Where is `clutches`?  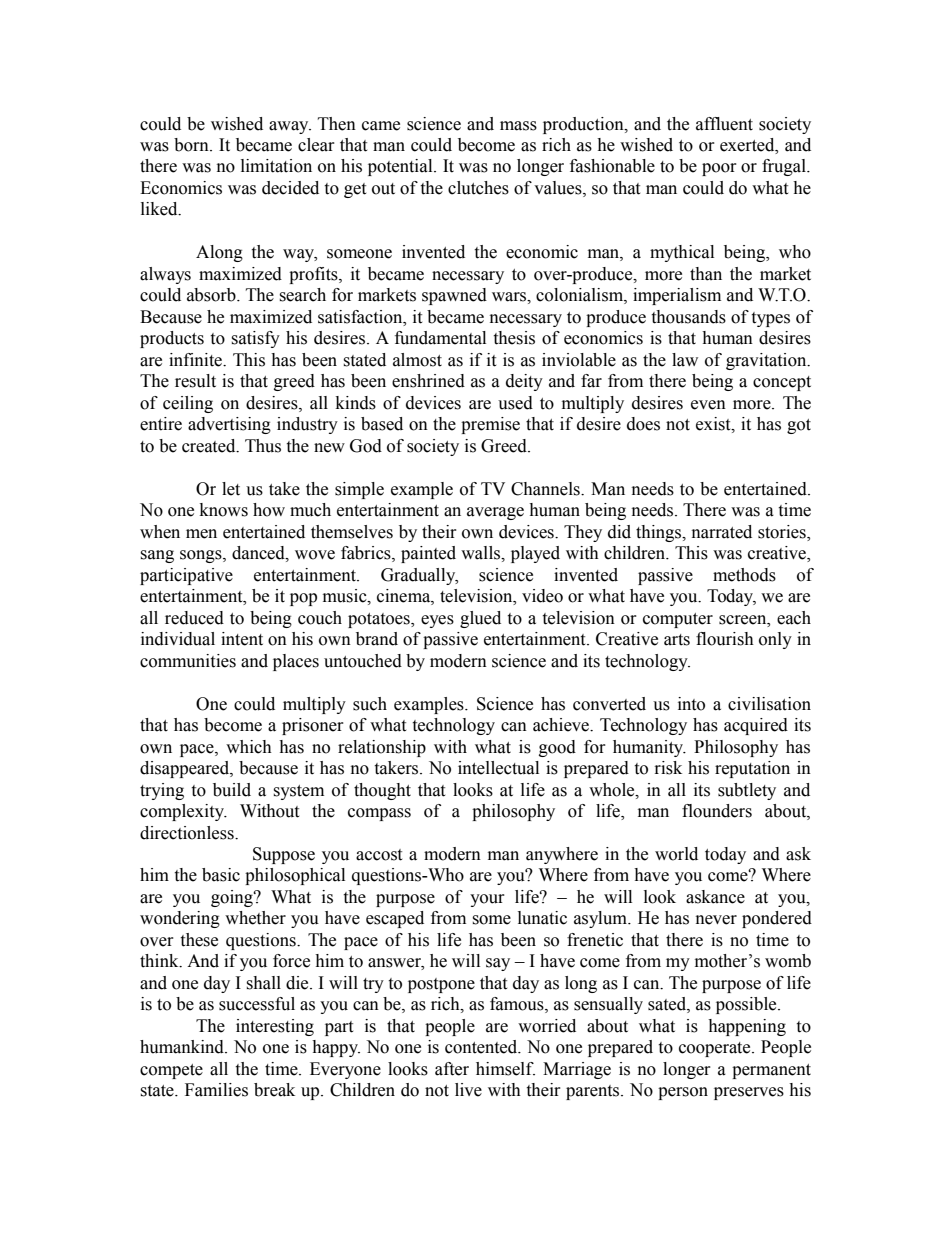
clutches is located at coordinates (478, 188).
